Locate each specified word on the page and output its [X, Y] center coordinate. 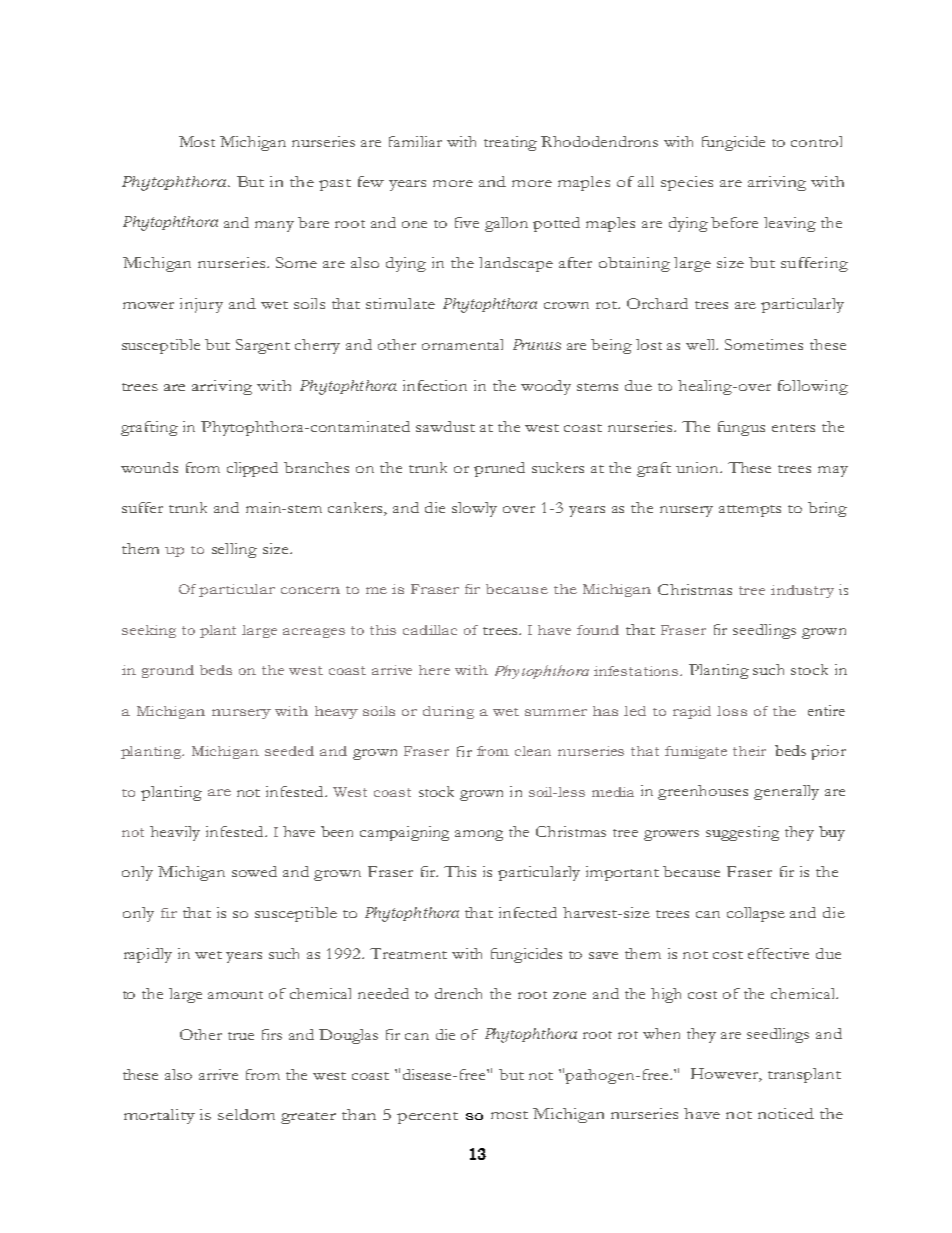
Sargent [263, 346]
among [479, 835]
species [687, 183]
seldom [246, 1114]
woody [546, 387]
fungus [741, 428]
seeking [149, 631]
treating [510, 143]
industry [802, 591]
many [274, 226]
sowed [254, 871]
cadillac [430, 630]
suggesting [742, 833]
